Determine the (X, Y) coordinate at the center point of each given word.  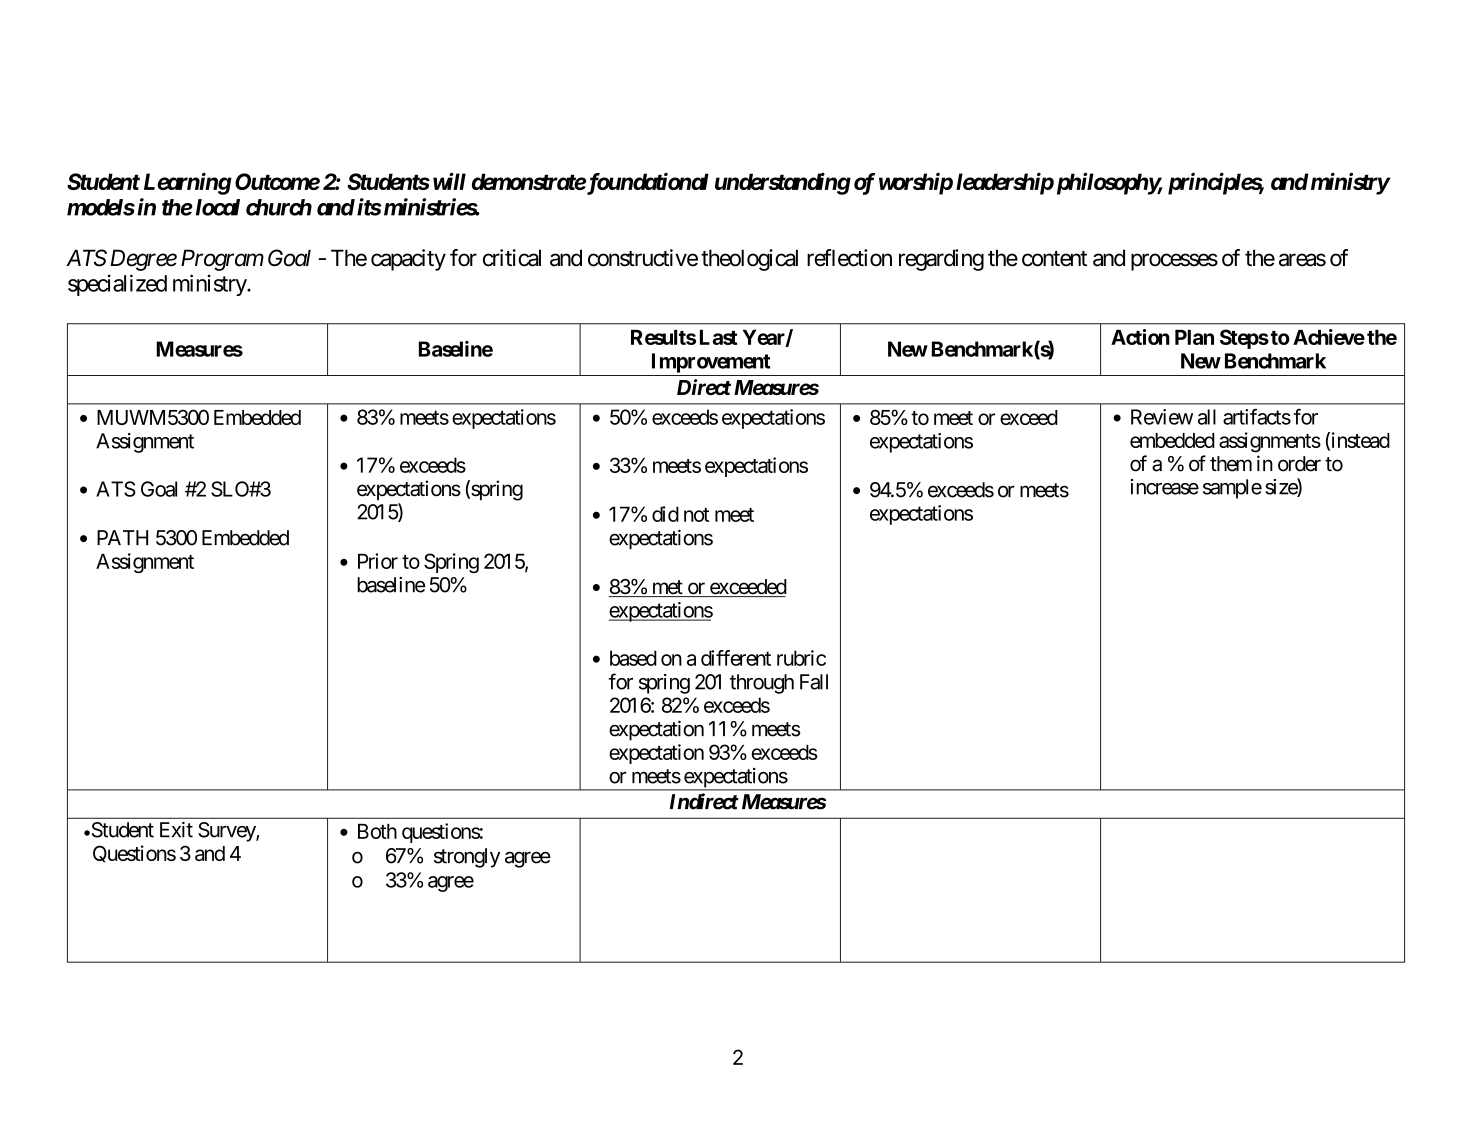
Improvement (711, 363)
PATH (122, 537)
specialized (117, 285)
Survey (227, 832)
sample (1232, 489)
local (218, 207)
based (633, 658)
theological (749, 260)
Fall (814, 682)
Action (1140, 337)
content (1054, 259)
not (696, 515)
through (762, 684)
